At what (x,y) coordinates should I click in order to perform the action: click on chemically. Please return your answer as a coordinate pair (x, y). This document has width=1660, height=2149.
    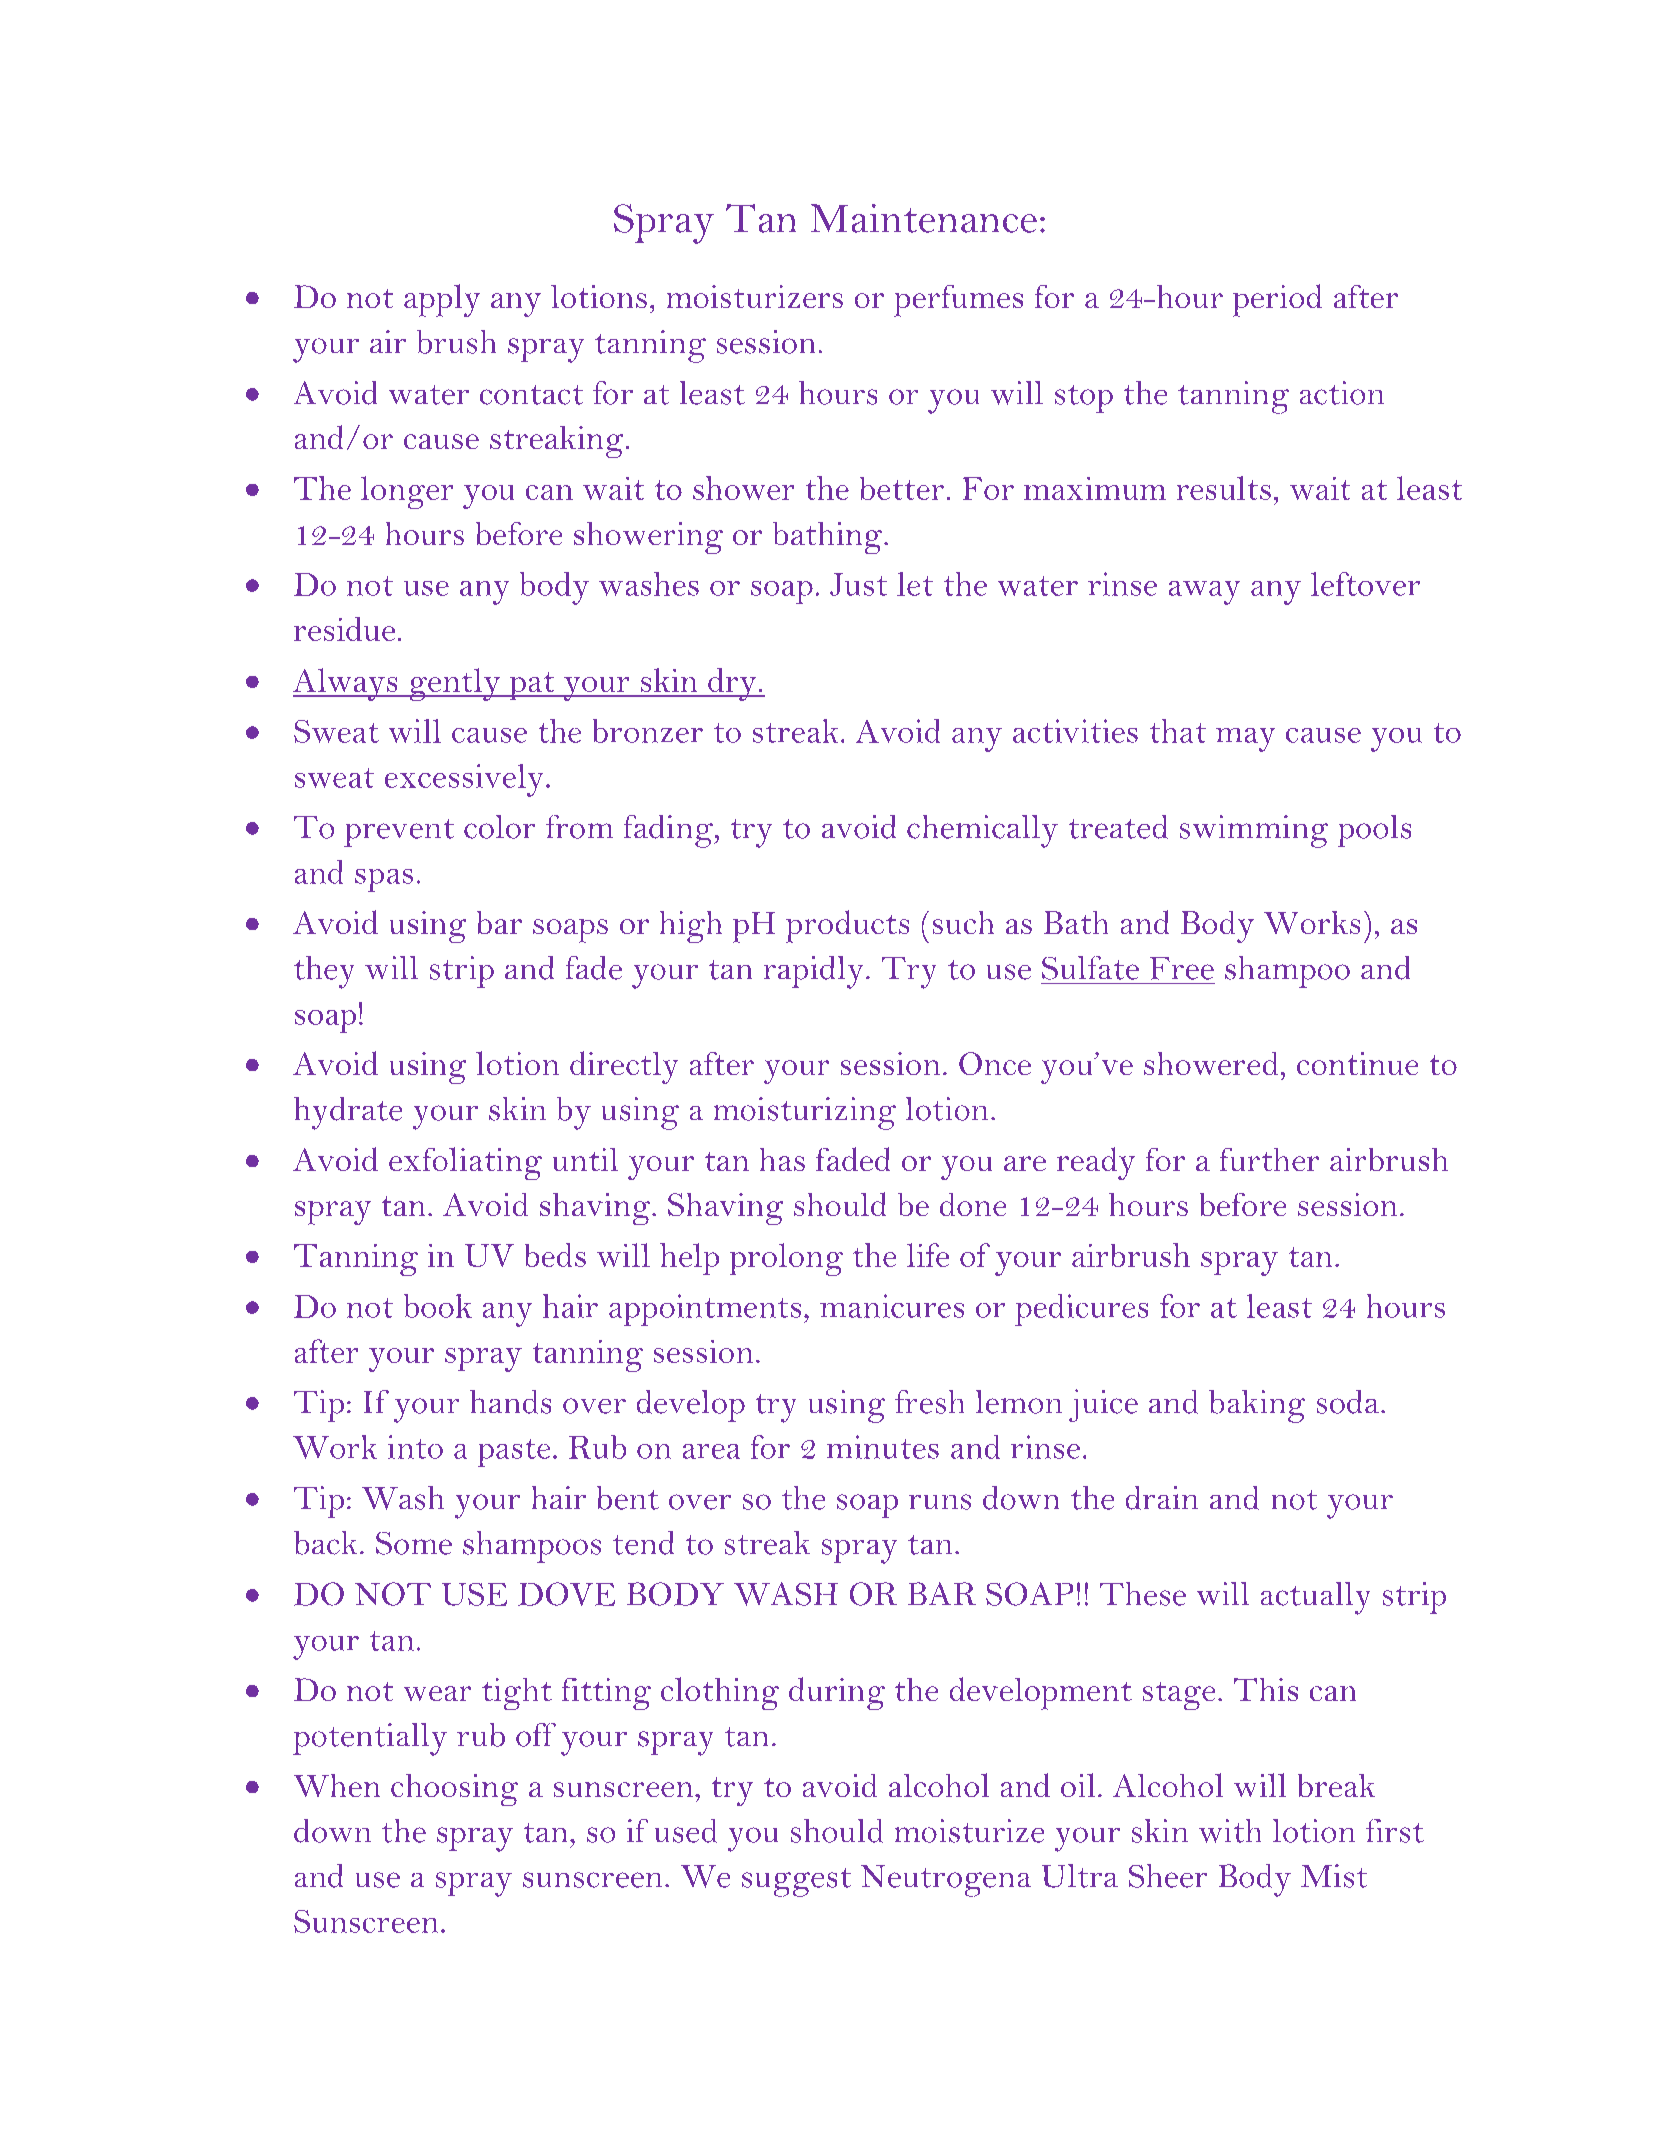
    Looking at the image, I should click on (982, 831).
